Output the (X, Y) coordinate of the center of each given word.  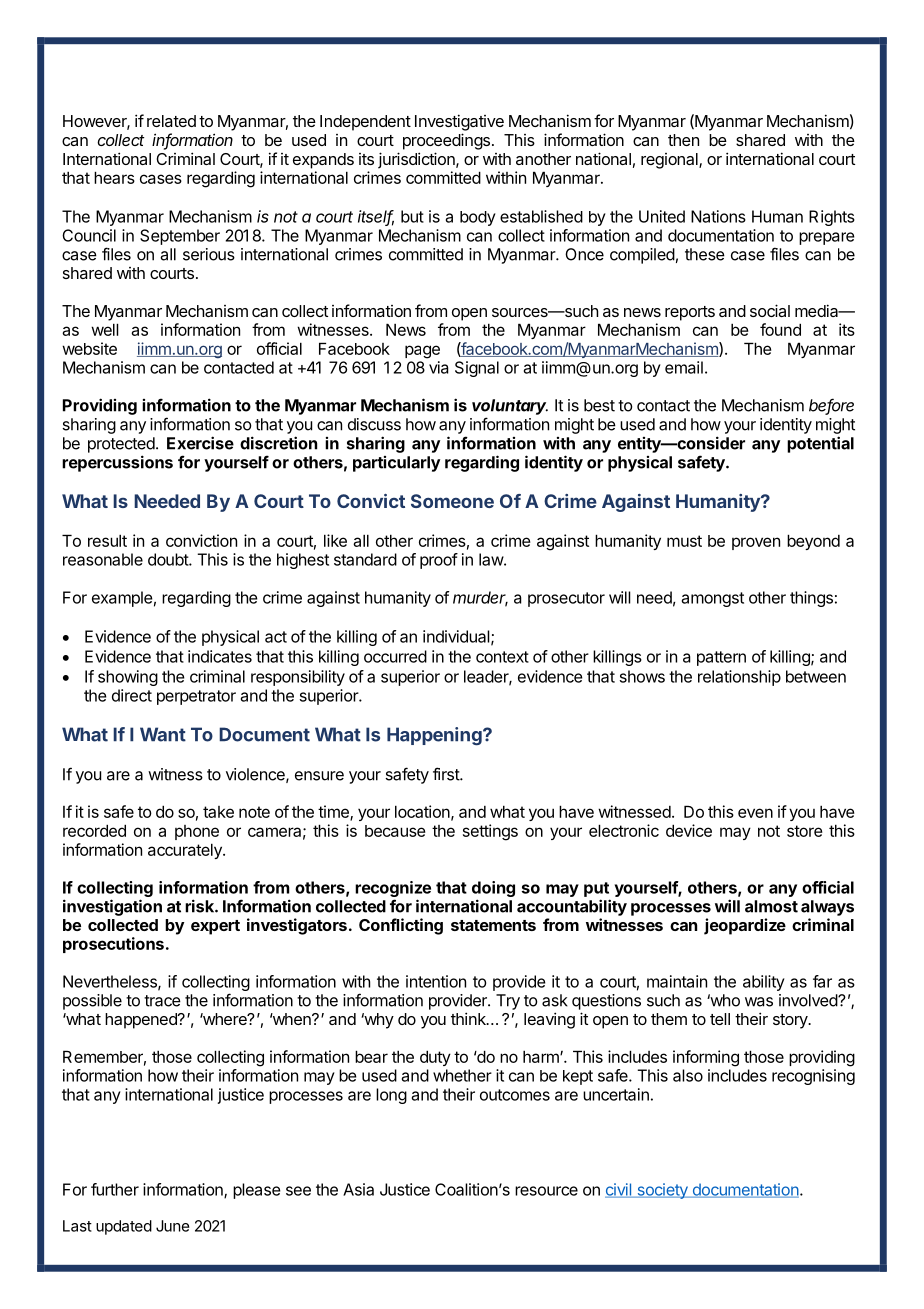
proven (756, 543)
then (683, 140)
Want (163, 734)
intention (436, 981)
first (447, 774)
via (439, 367)
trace (162, 1001)
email (684, 367)
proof (439, 561)
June (173, 1226)
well (105, 329)
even (755, 813)
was (759, 1002)
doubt (169, 559)
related (171, 121)
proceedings (446, 141)
